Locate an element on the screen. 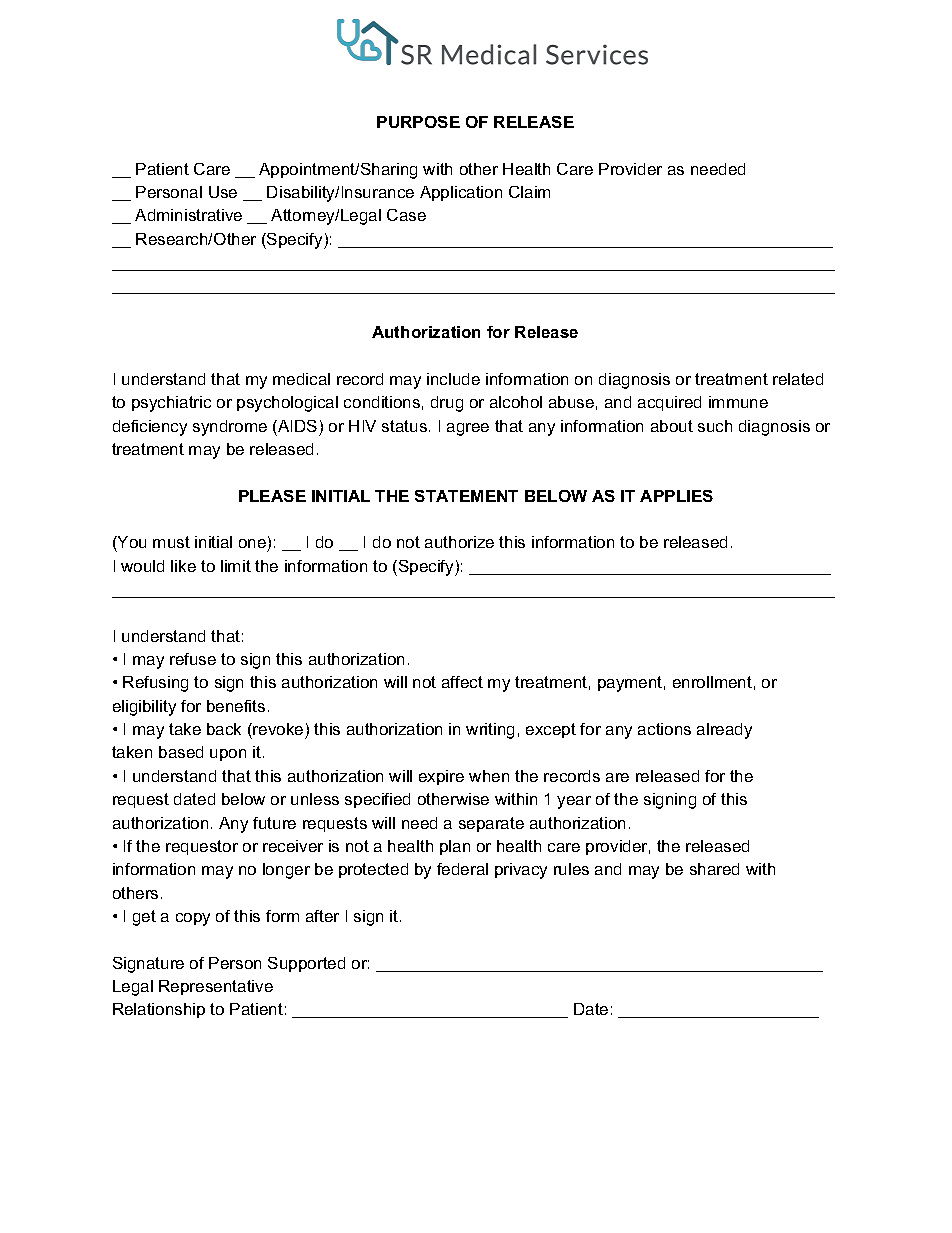 Image resolution: width=952 pixels, height=1233 pixels. PURPOSE is located at coordinates (418, 122).
